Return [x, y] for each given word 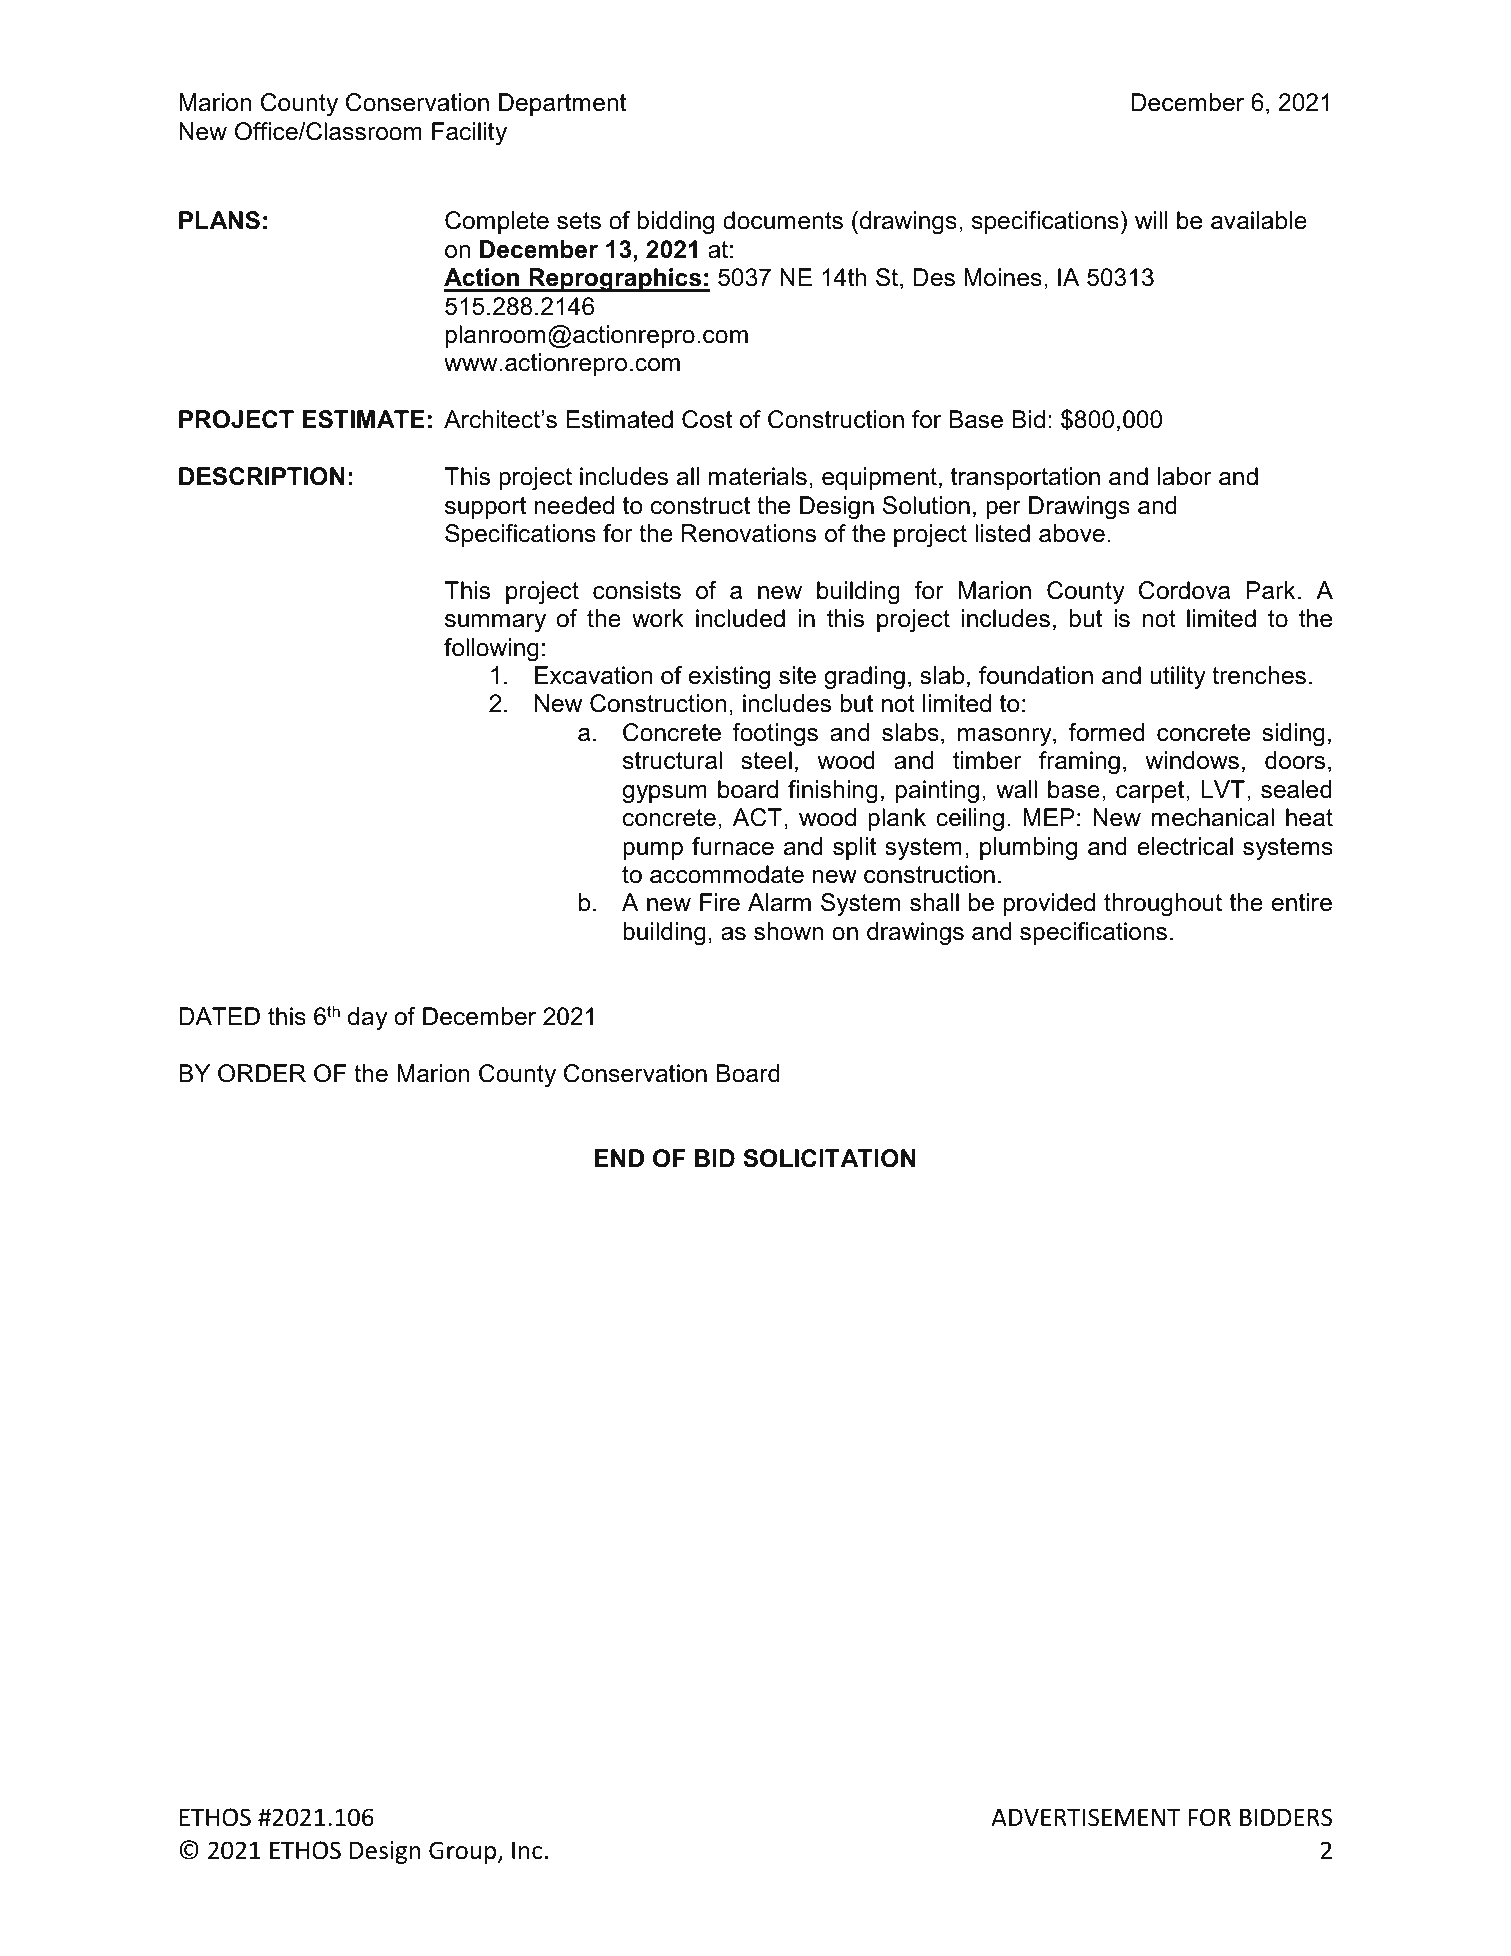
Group [464, 1852]
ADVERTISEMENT [1086, 1817]
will [1151, 220]
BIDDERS [1286, 1817]
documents [783, 220]
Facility [469, 133]
